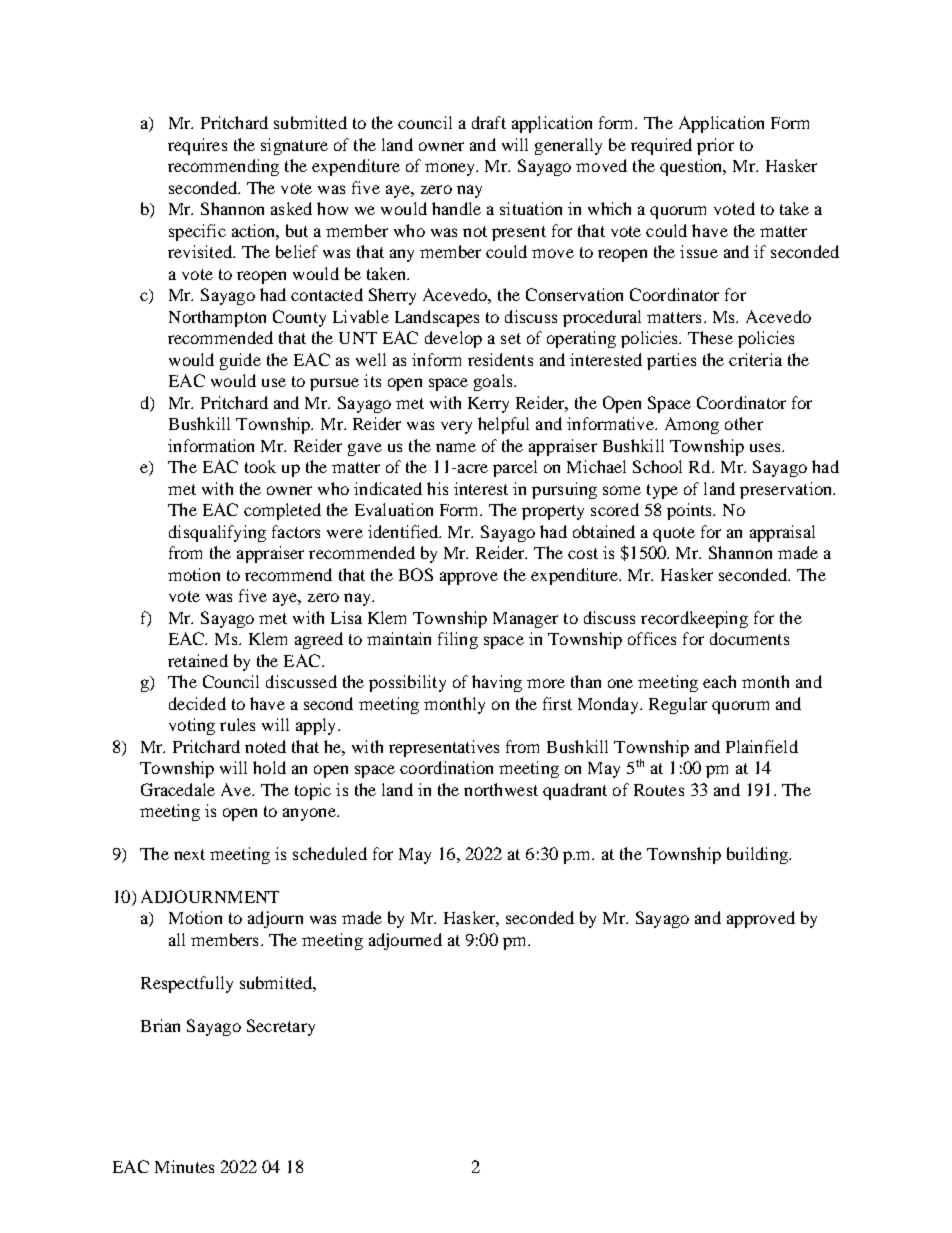 This image has width=952, height=1233. Describe the element at coordinates (451, 169) in the image. I see `money` at that location.
